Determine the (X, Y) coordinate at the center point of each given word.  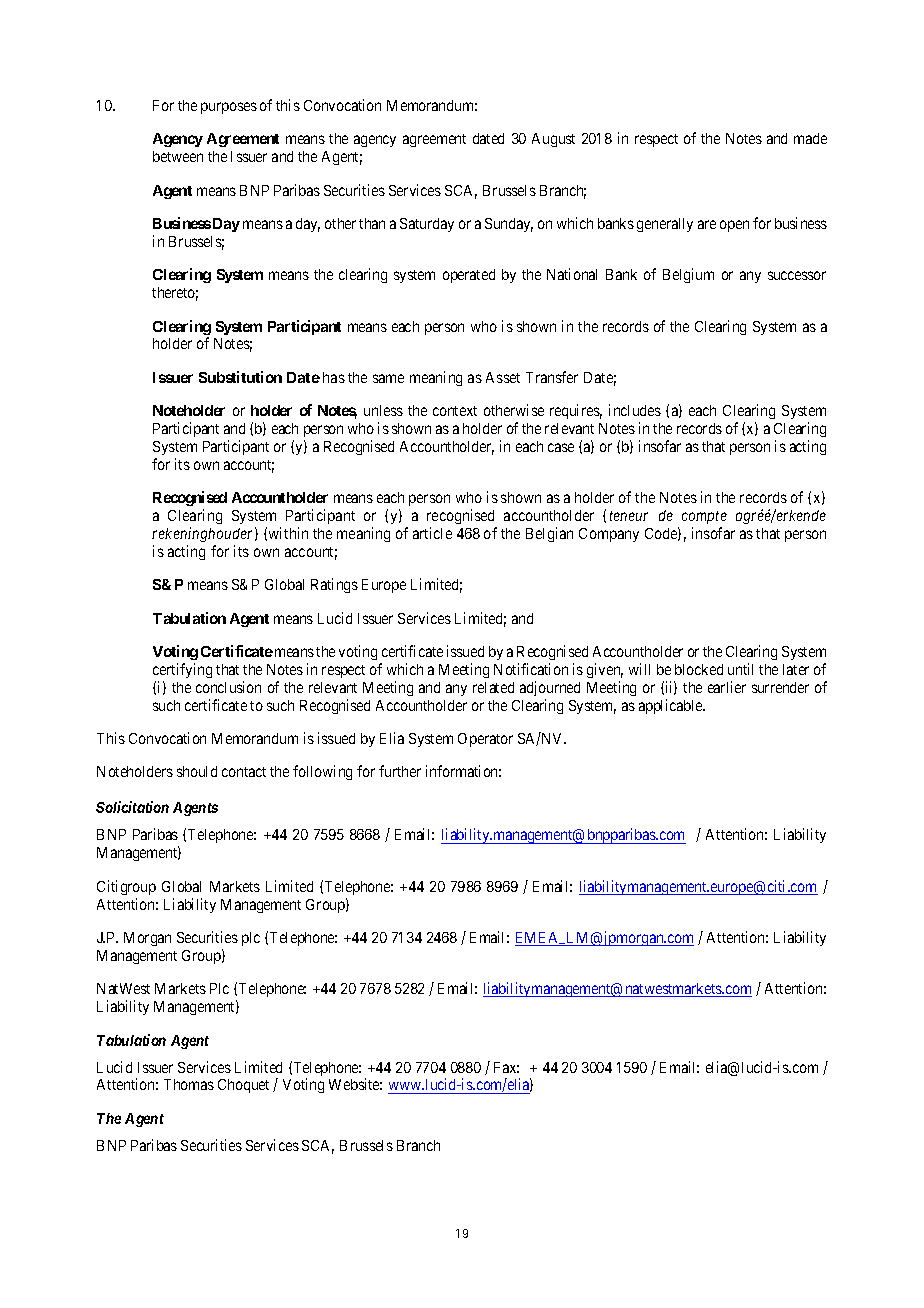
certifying (182, 670)
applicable (671, 706)
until (740, 669)
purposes (229, 108)
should (197, 771)
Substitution (240, 377)
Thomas (189, 1084)
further (400, 771)
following (322, 772)
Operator (485, 740)
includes (635, 410)
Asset (503, 377)
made (810, 138)
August (553, 140)
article (432, 533)
